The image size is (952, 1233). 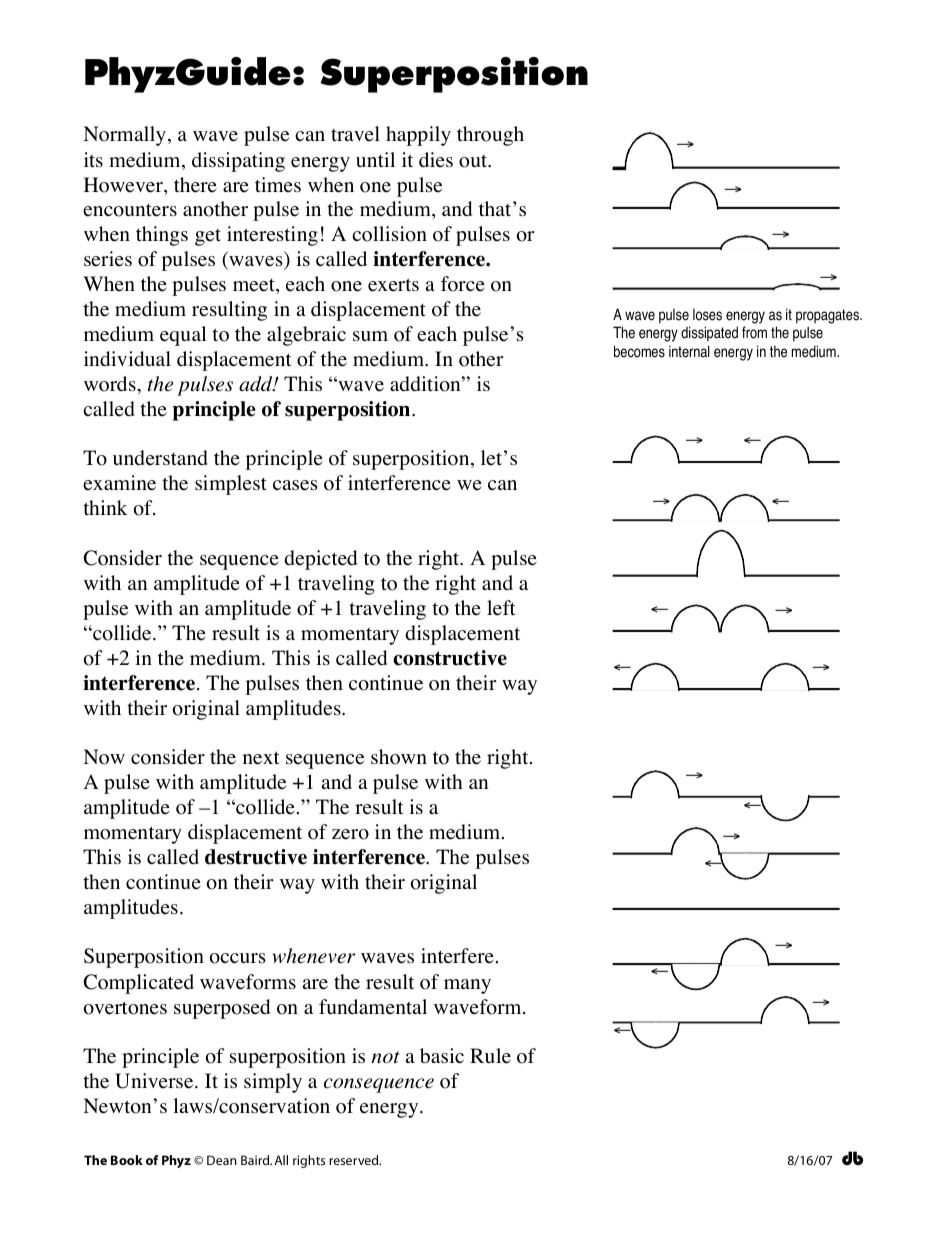 I want to click on constructive, so click(x=450, y=658).
